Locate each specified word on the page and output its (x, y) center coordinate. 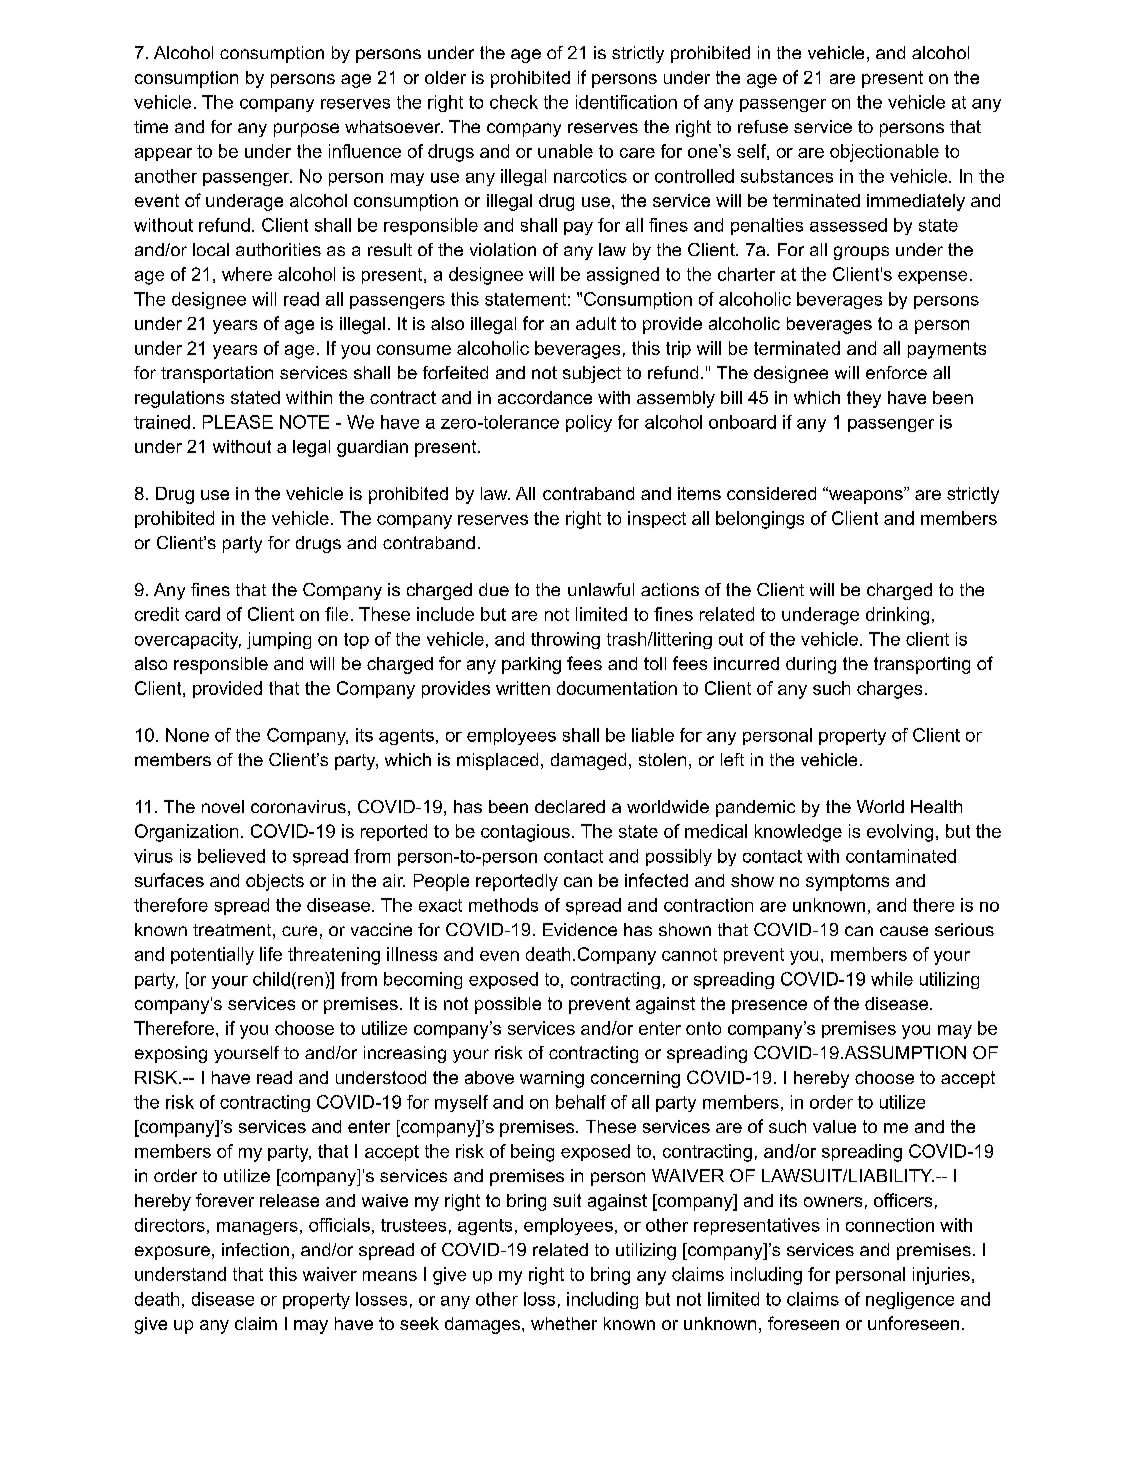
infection (255, 1249)
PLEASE (238, 422)
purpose (306, 130)
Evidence (580, 929)
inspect (657, 519)
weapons (866, 496)
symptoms (847, 882)
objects (275, 882)
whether (564, 1323)
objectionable (884, 153)
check (514, 102)
